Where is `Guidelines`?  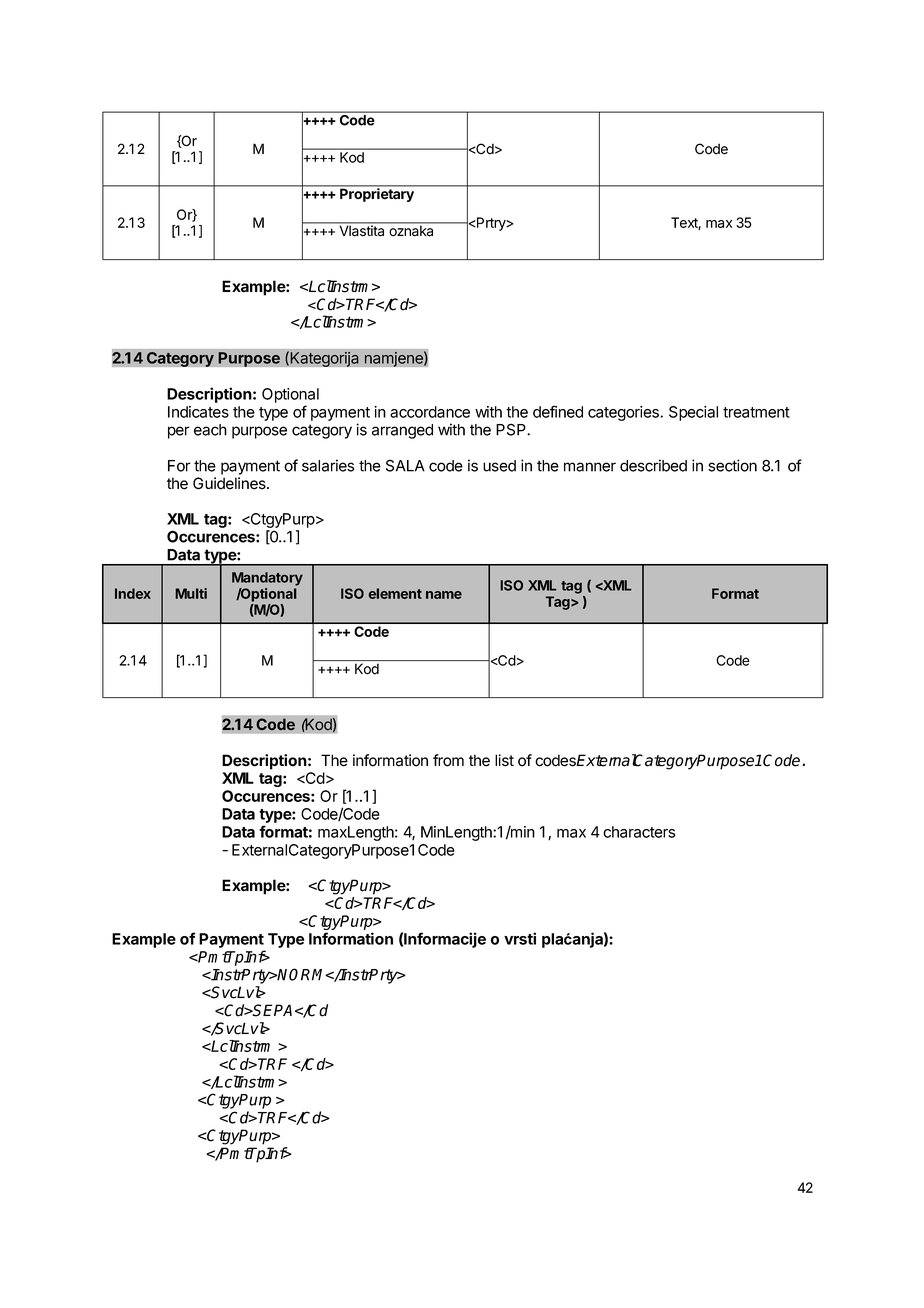 Guidelines is located at coordinates (230, 483).
